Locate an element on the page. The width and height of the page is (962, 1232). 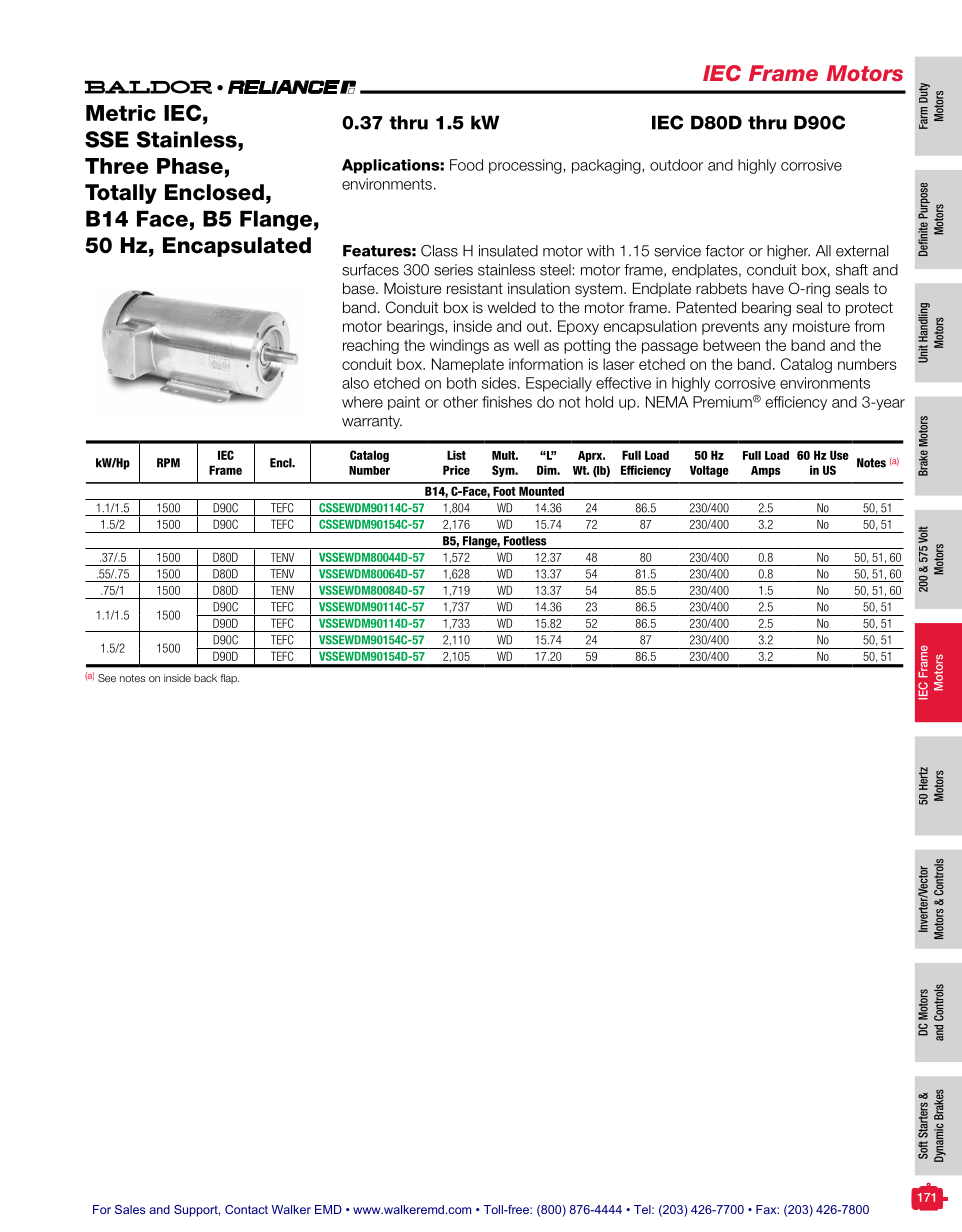
RPM is located at coordinates (168, 463).
